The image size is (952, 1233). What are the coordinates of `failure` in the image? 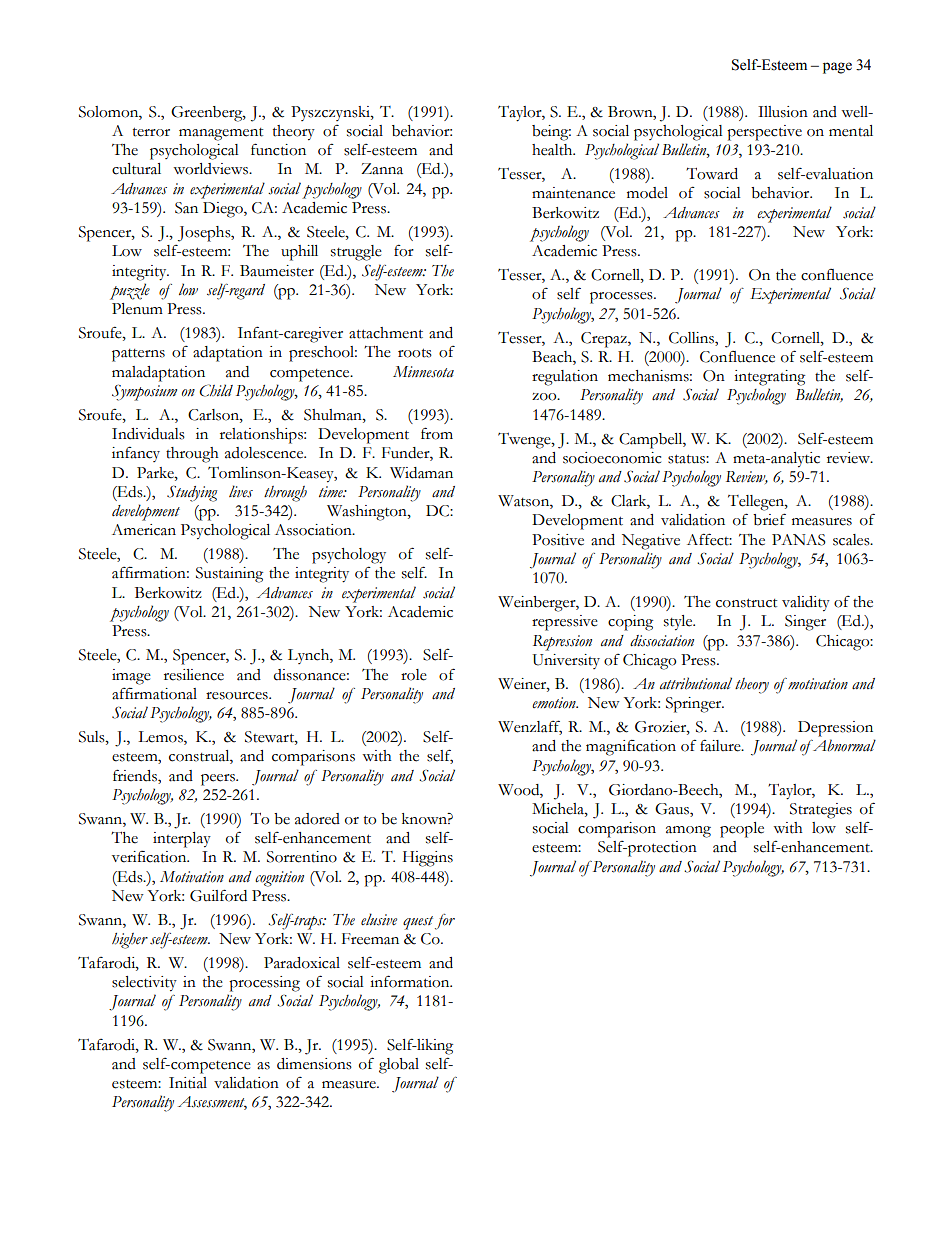 It's located at (721, 745).
